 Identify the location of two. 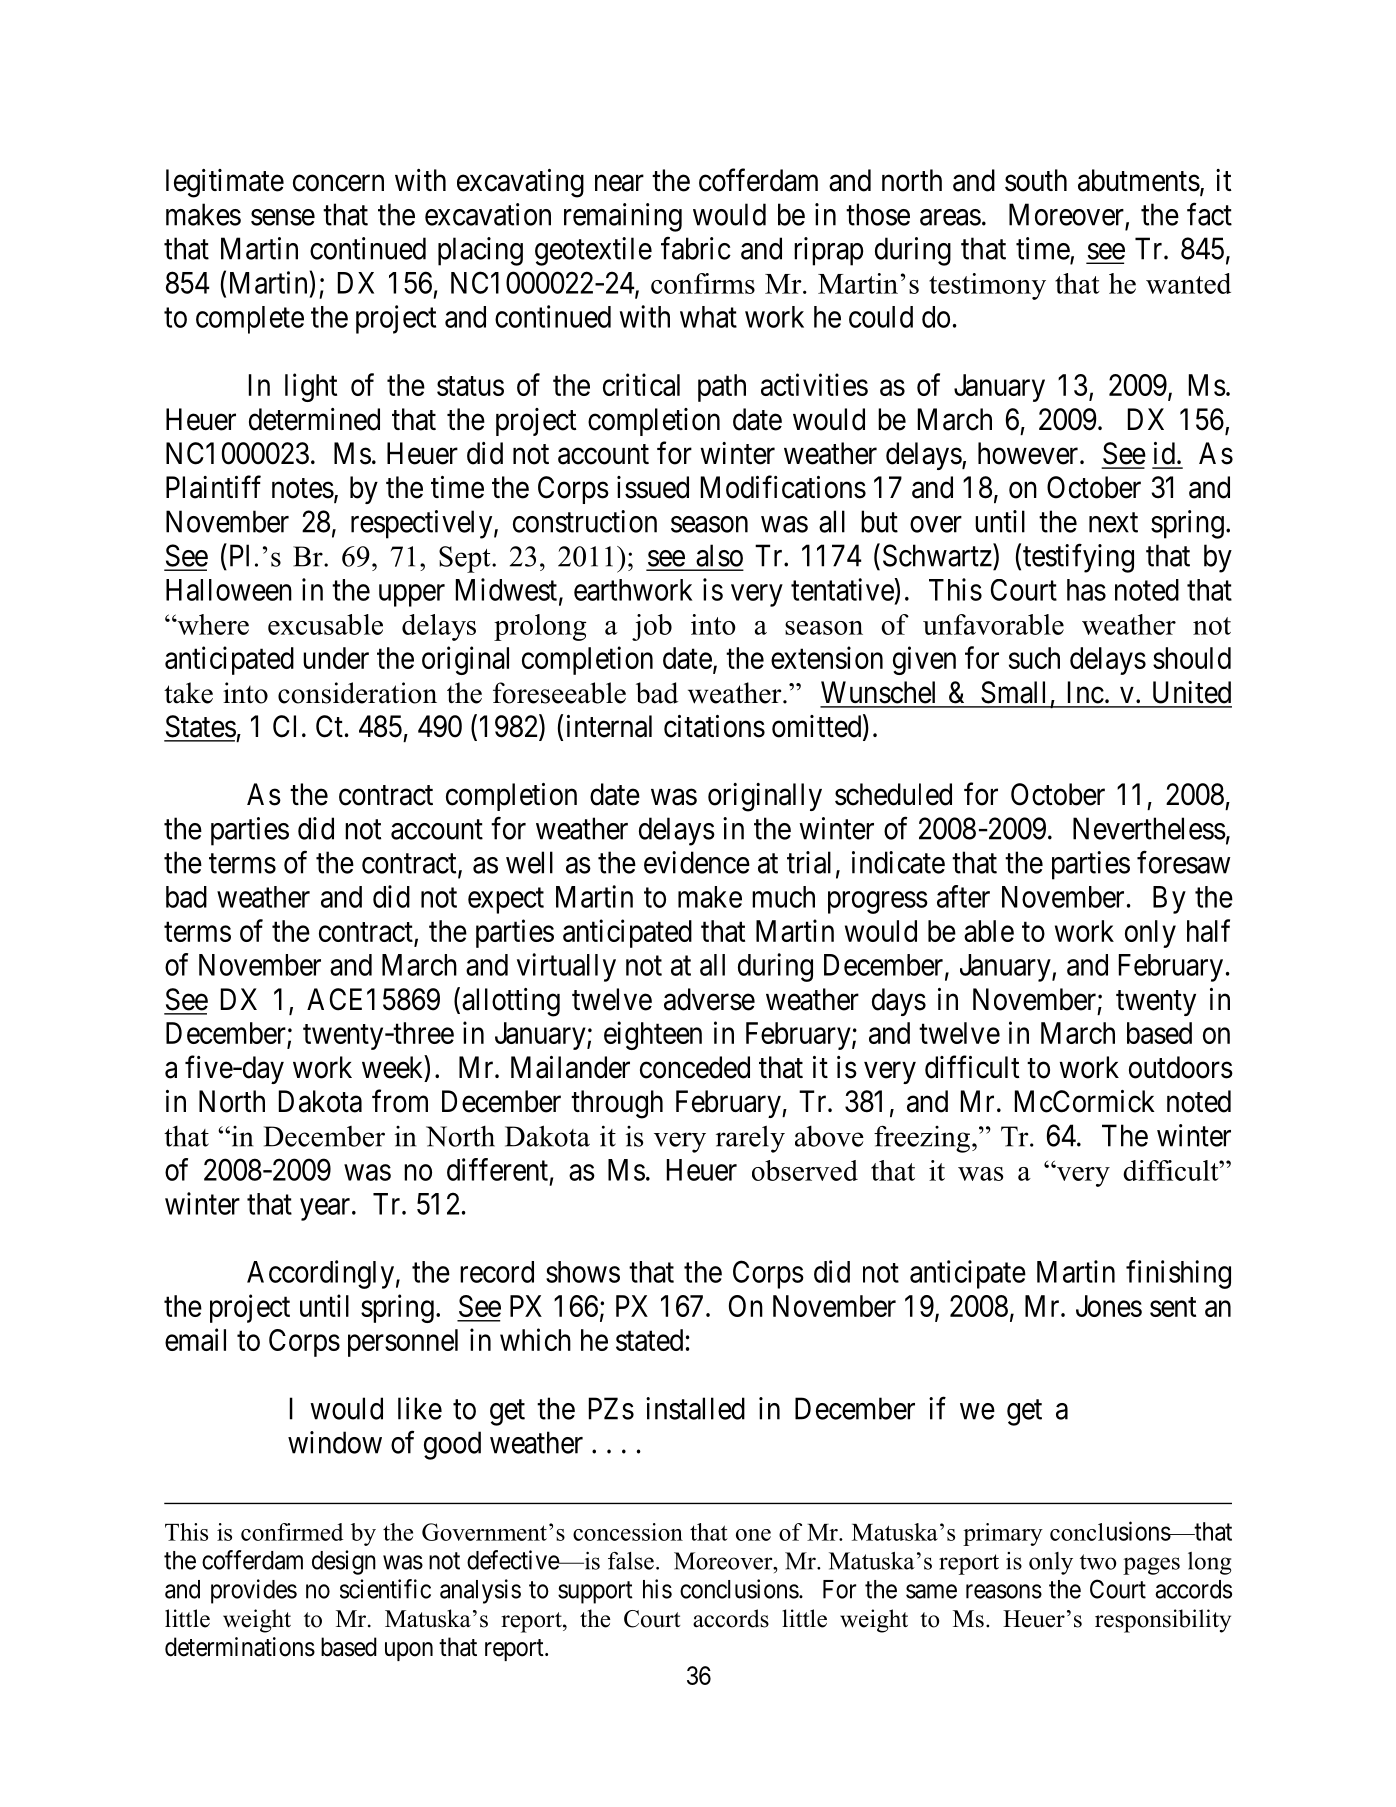
(1098, 1562).
